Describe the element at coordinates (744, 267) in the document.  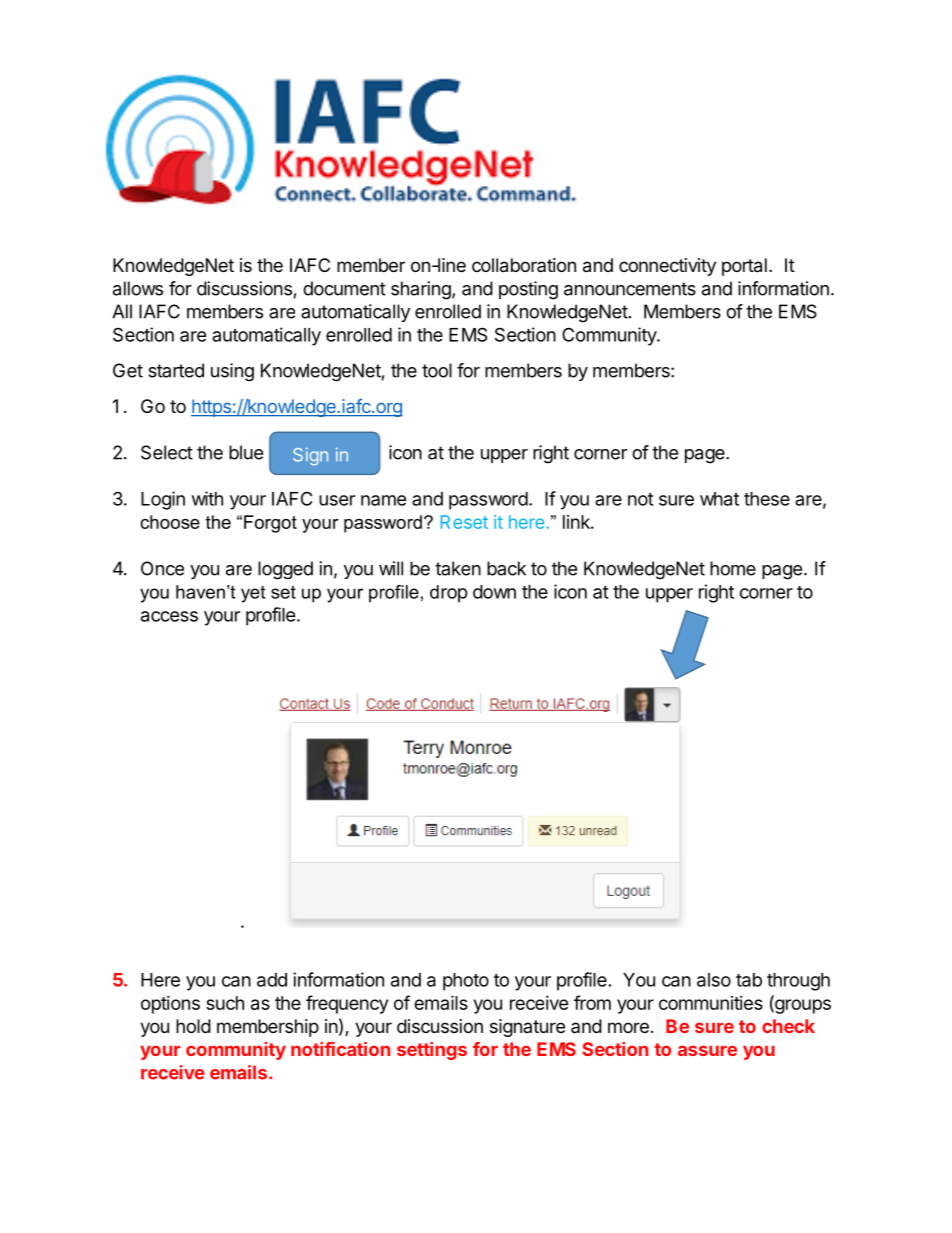
I see `portal` at that location.
